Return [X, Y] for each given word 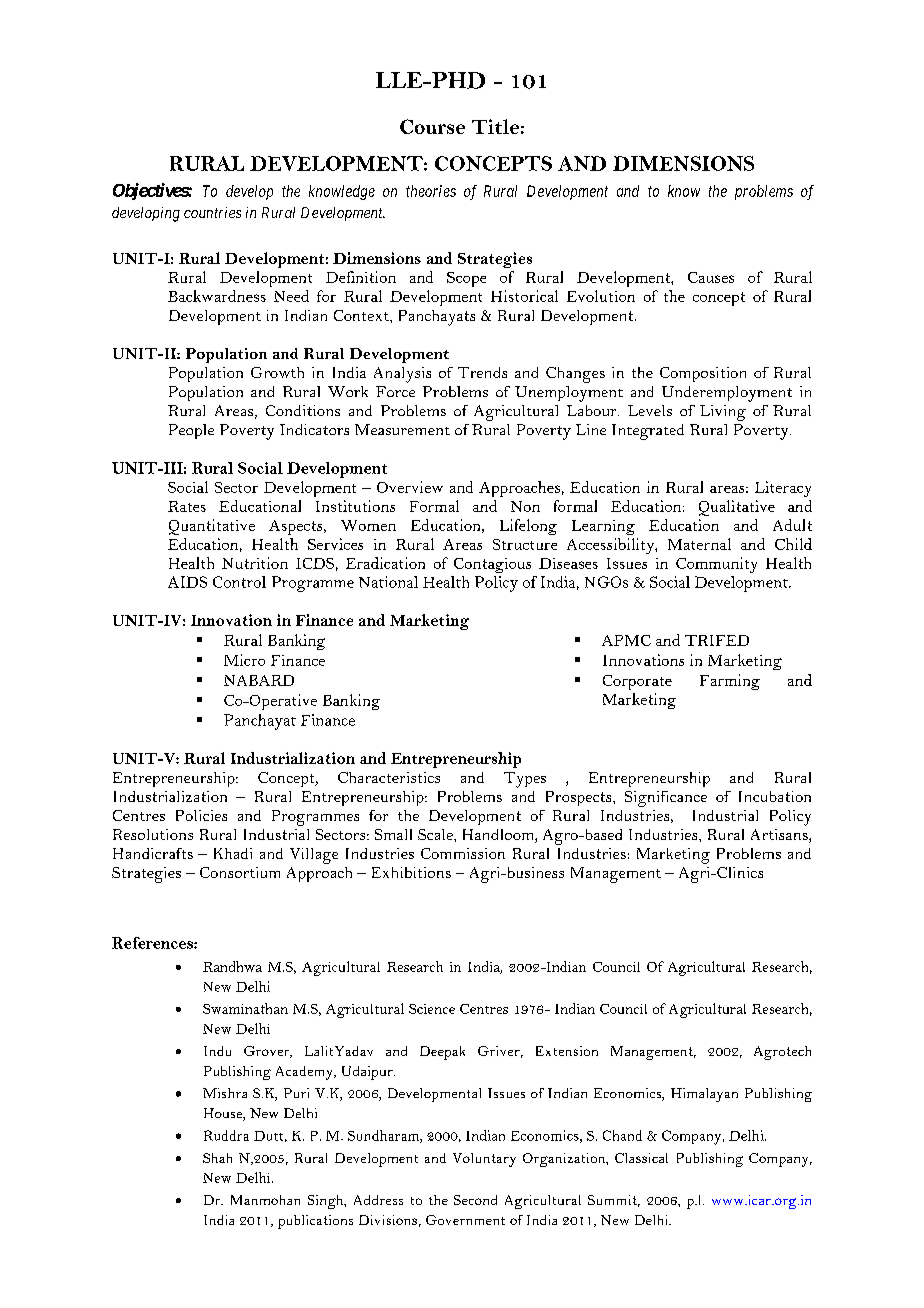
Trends [482, 372]
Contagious [492, 565]
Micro [244, 660]
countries [212, 212]
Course [432, 126]
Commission [463, 853]
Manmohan [265, 1200]
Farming [730, 682]
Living [723, 413]
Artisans [780, 836]
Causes [711, 277]
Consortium [240, 872]
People [191, 431]
